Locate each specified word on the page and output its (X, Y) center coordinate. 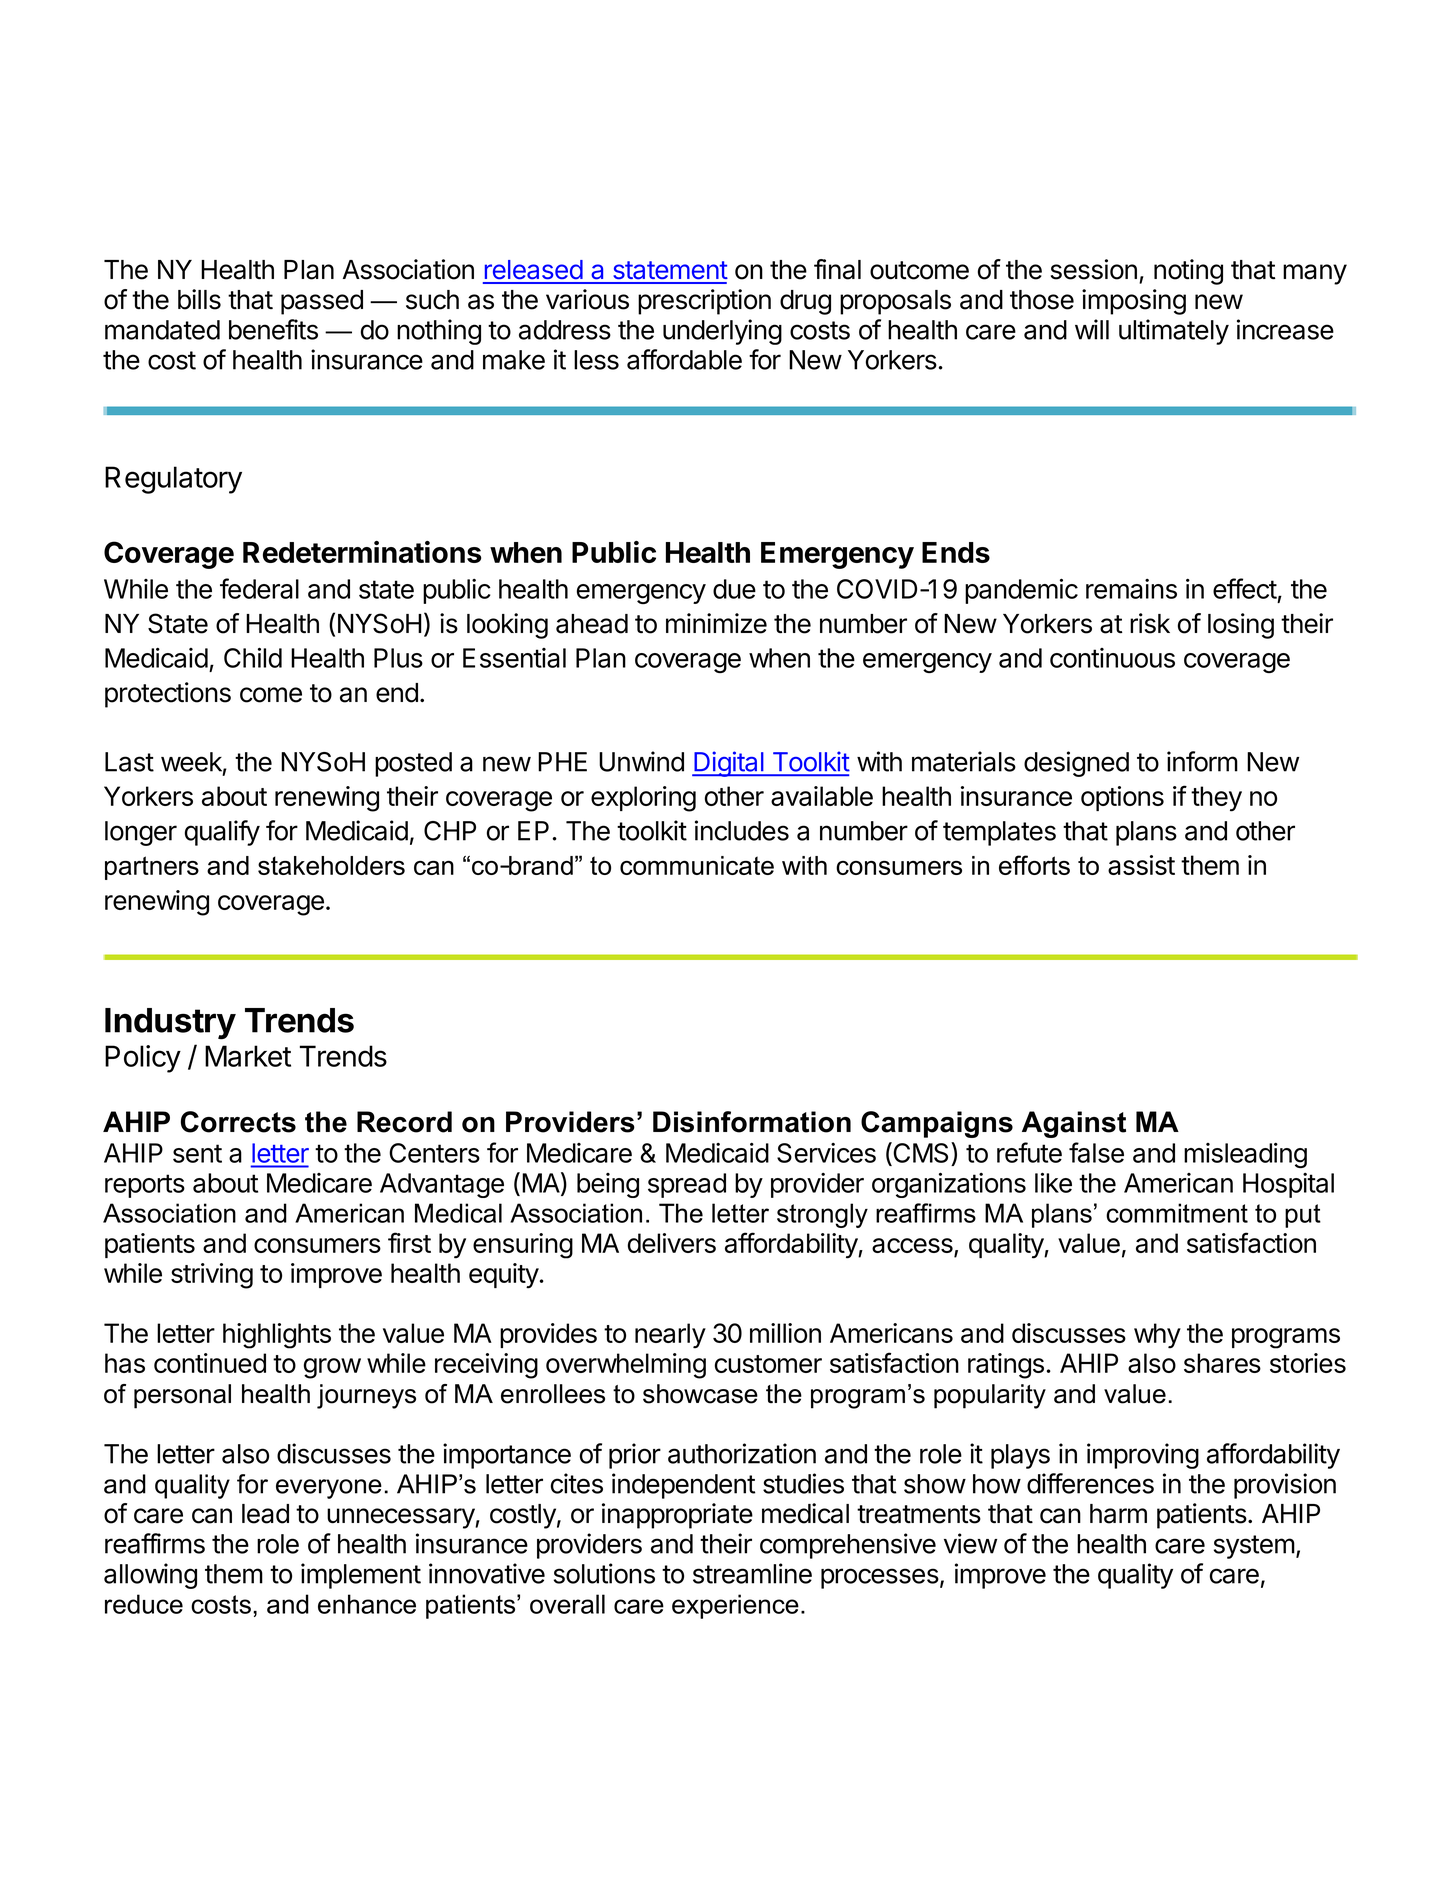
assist (1141, 865)
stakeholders (331, 865)
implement (361, 1576)
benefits (273, 329)
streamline (752, 1573)
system (1254, 1547)
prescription (704, 302)
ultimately (1174, 332)
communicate (697, 865)
